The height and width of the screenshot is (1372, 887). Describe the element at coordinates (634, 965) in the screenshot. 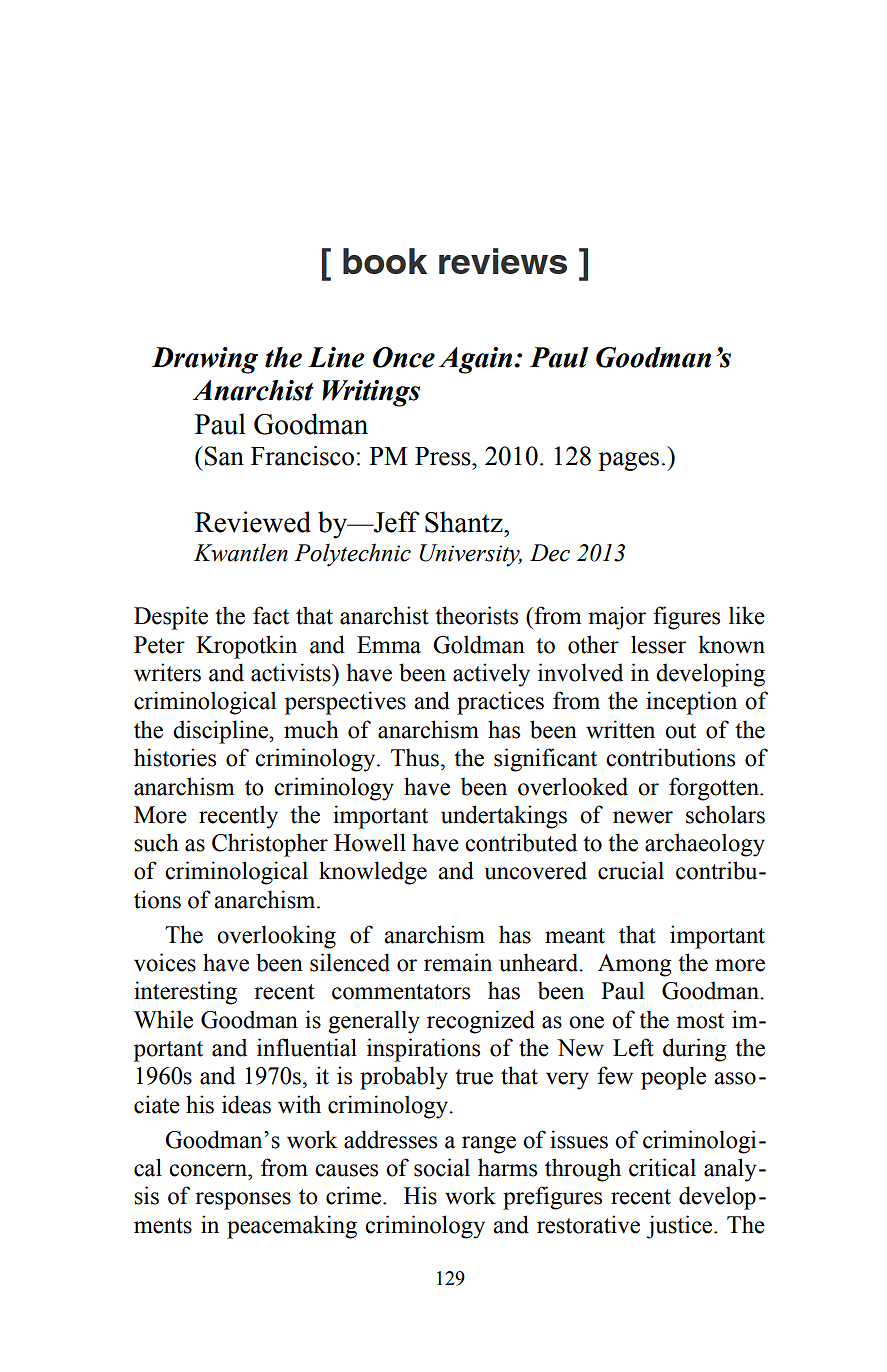

I see `Among` at that location.
